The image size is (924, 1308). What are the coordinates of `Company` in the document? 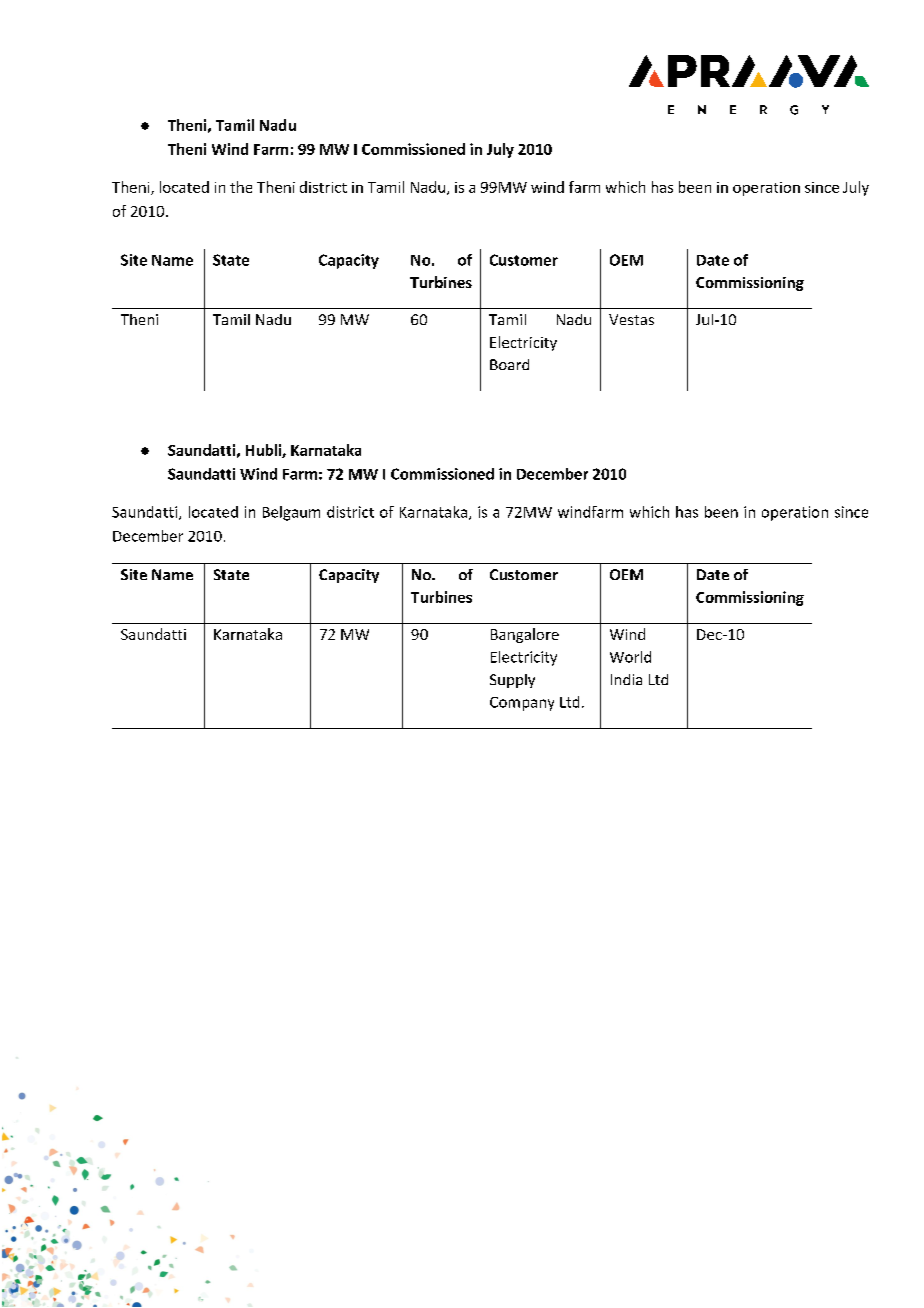 It's located at (522, 704).
